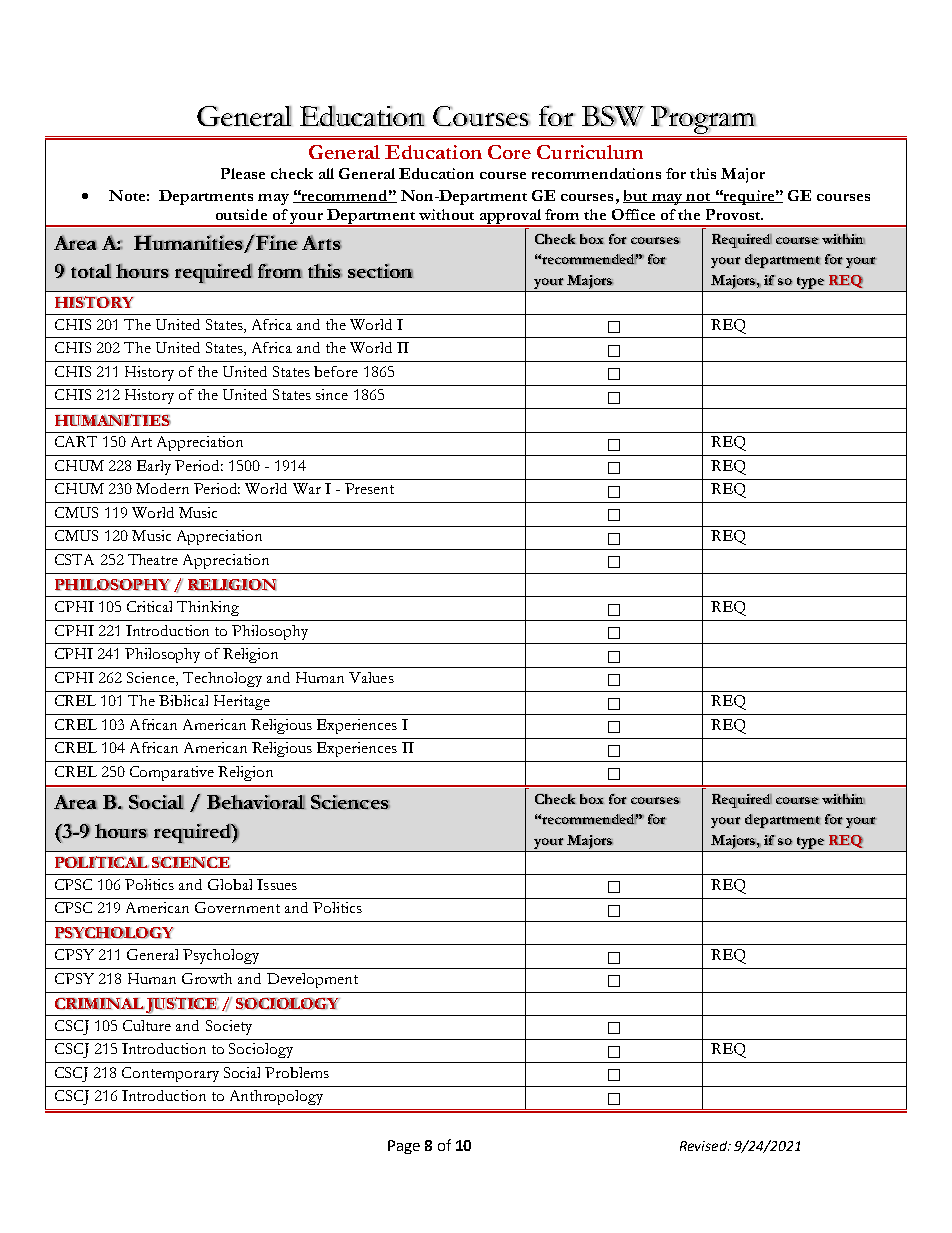  Describe the element at coordinates (297, 1072) in the screenshot. I see `Problems` at that location.
